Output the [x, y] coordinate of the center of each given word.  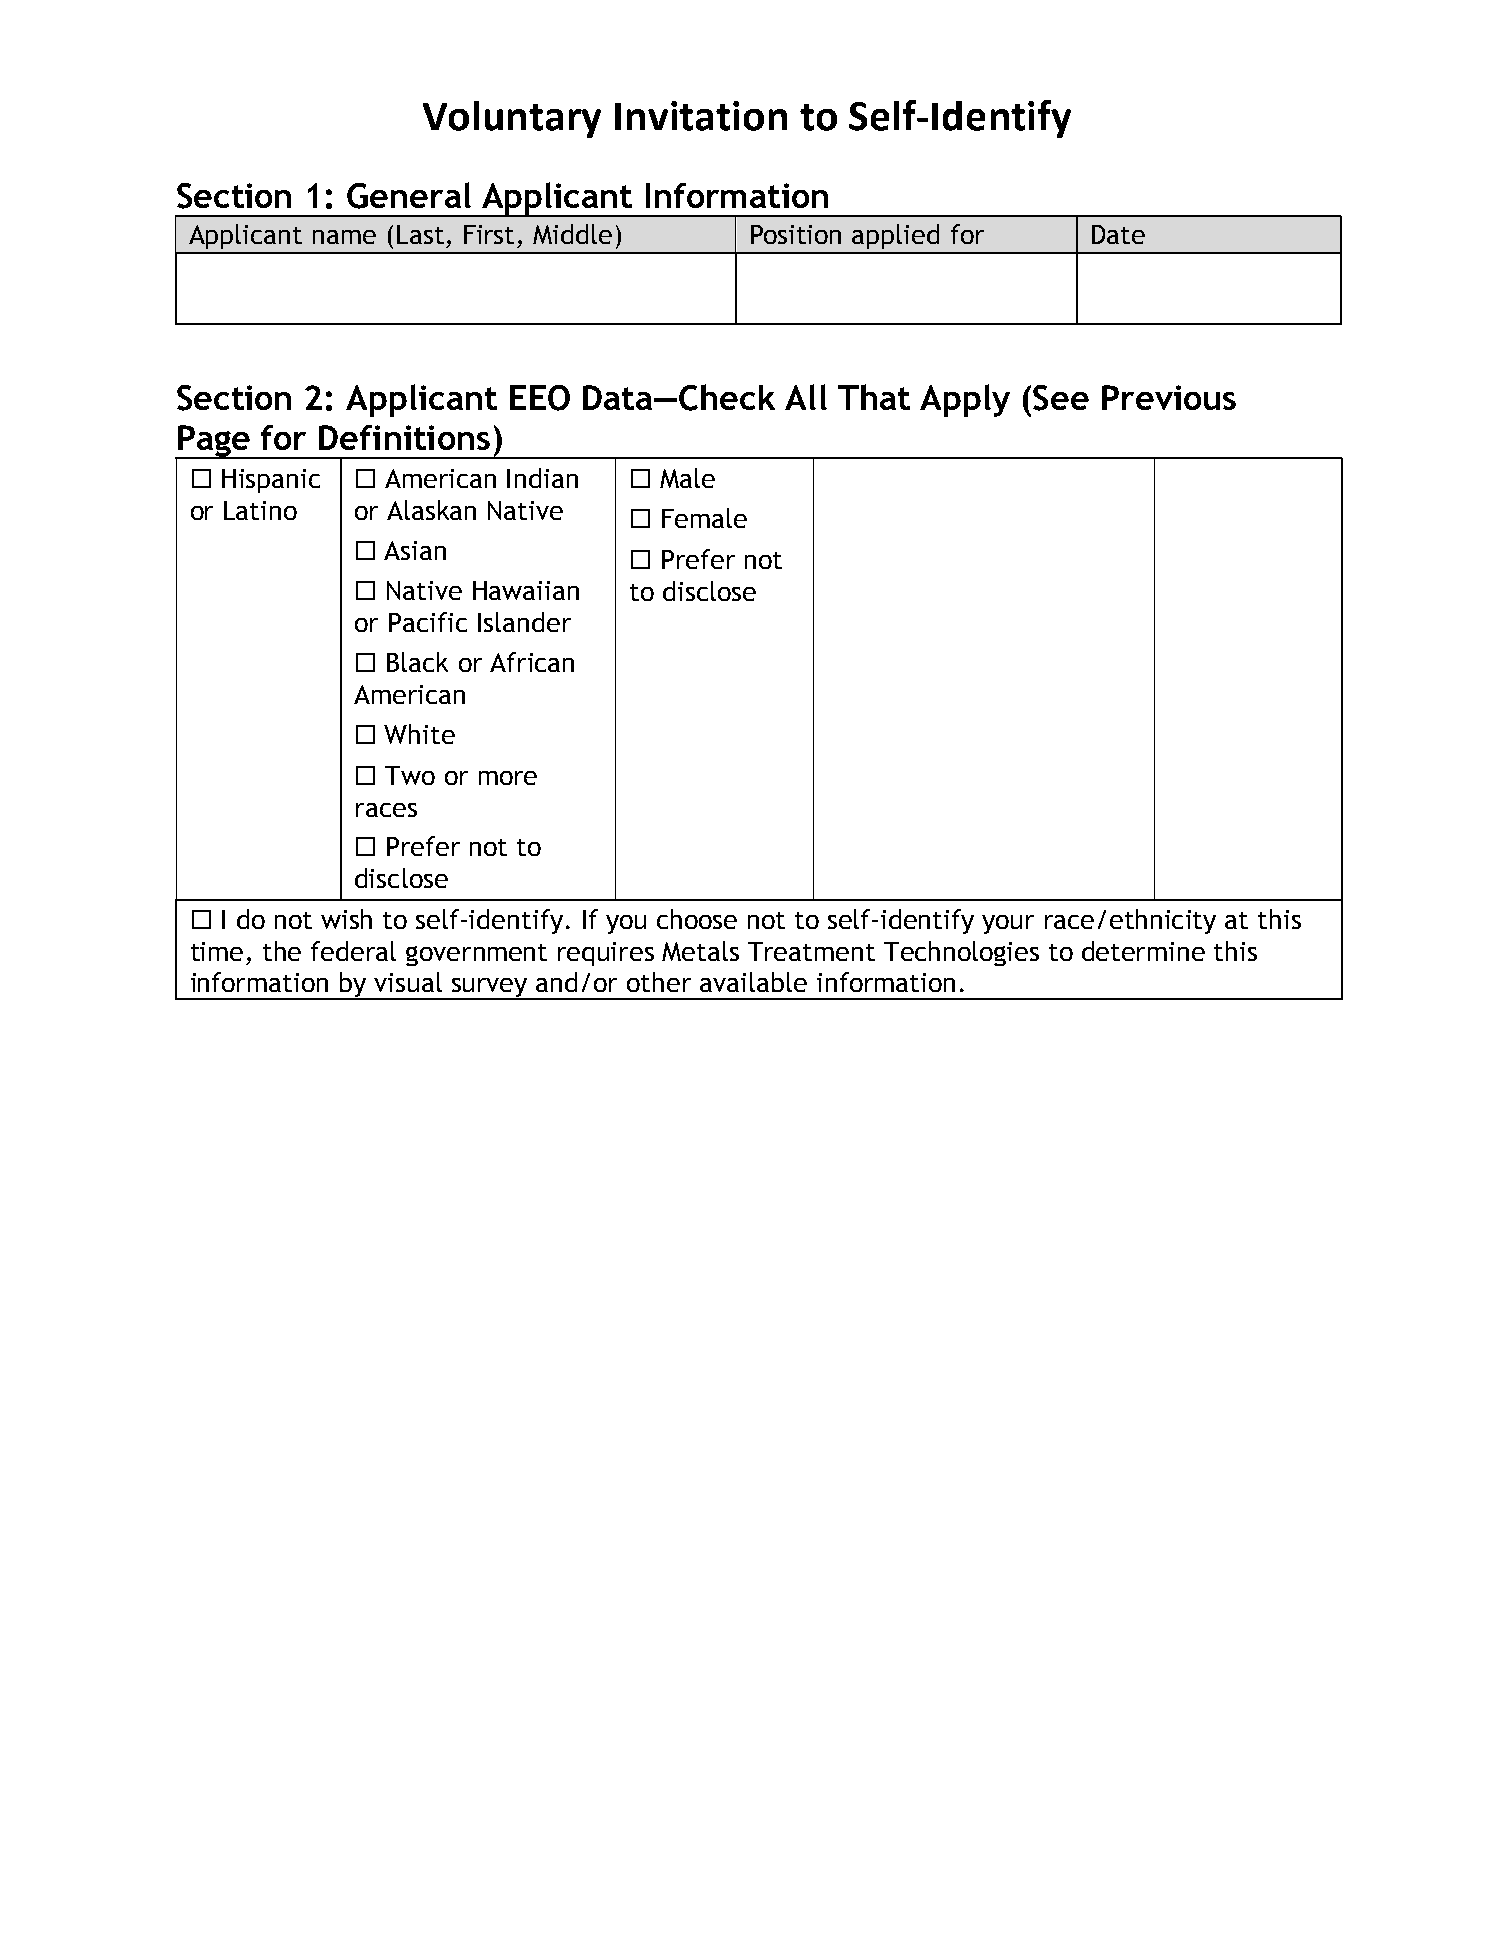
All [806, 397]
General [409, 195]
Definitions [404, 437]
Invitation [701, 116]
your [1008, 924]
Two [410, 775]
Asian [415, 550]
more [508, 778]
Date [1118, 234]
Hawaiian [526, 590]
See [1061, 398]
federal [353, 951]
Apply [965, 400]
